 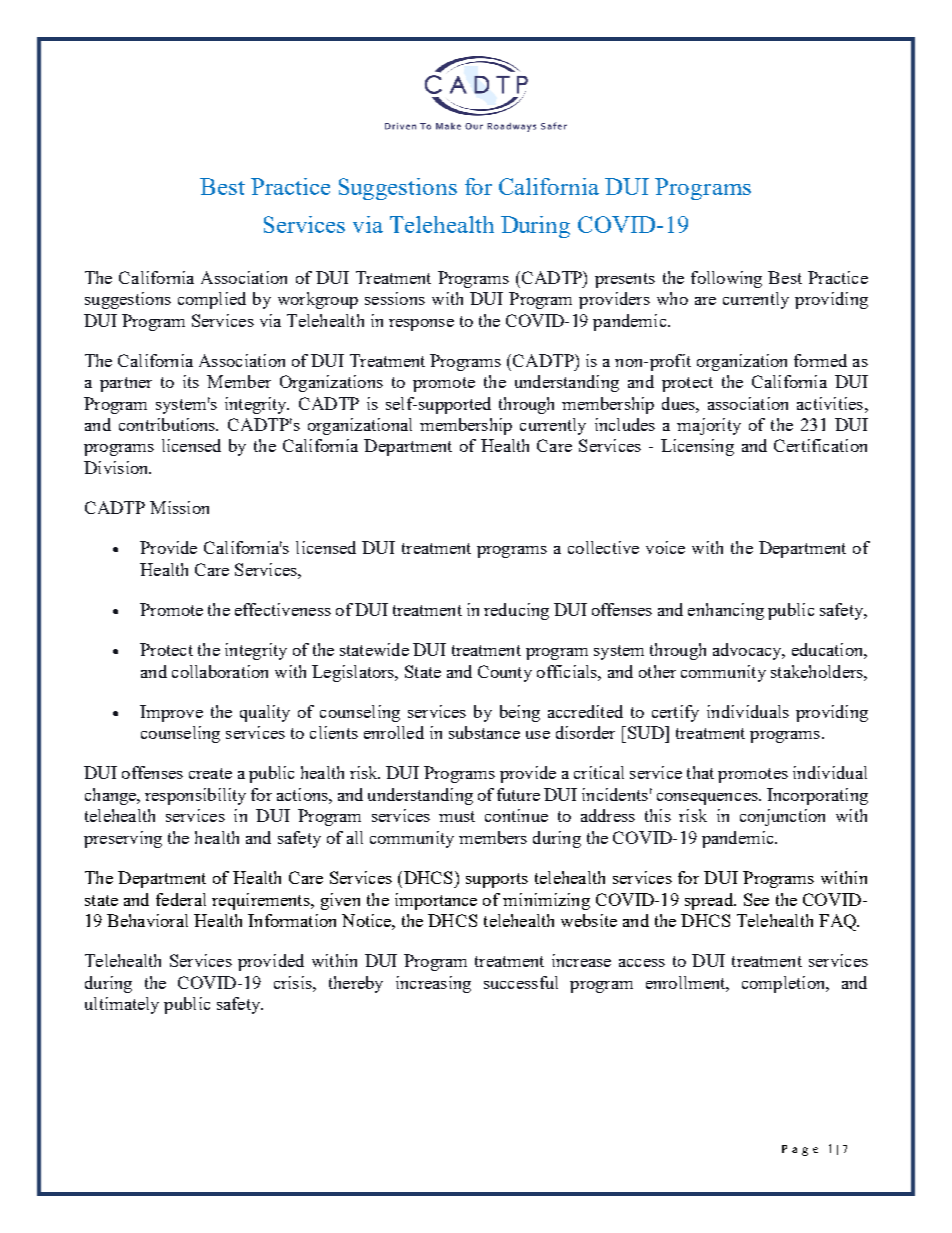 What do you see at coordinates (665, 547) in the document?
I see `voice` at bounding box center [665, 547].
